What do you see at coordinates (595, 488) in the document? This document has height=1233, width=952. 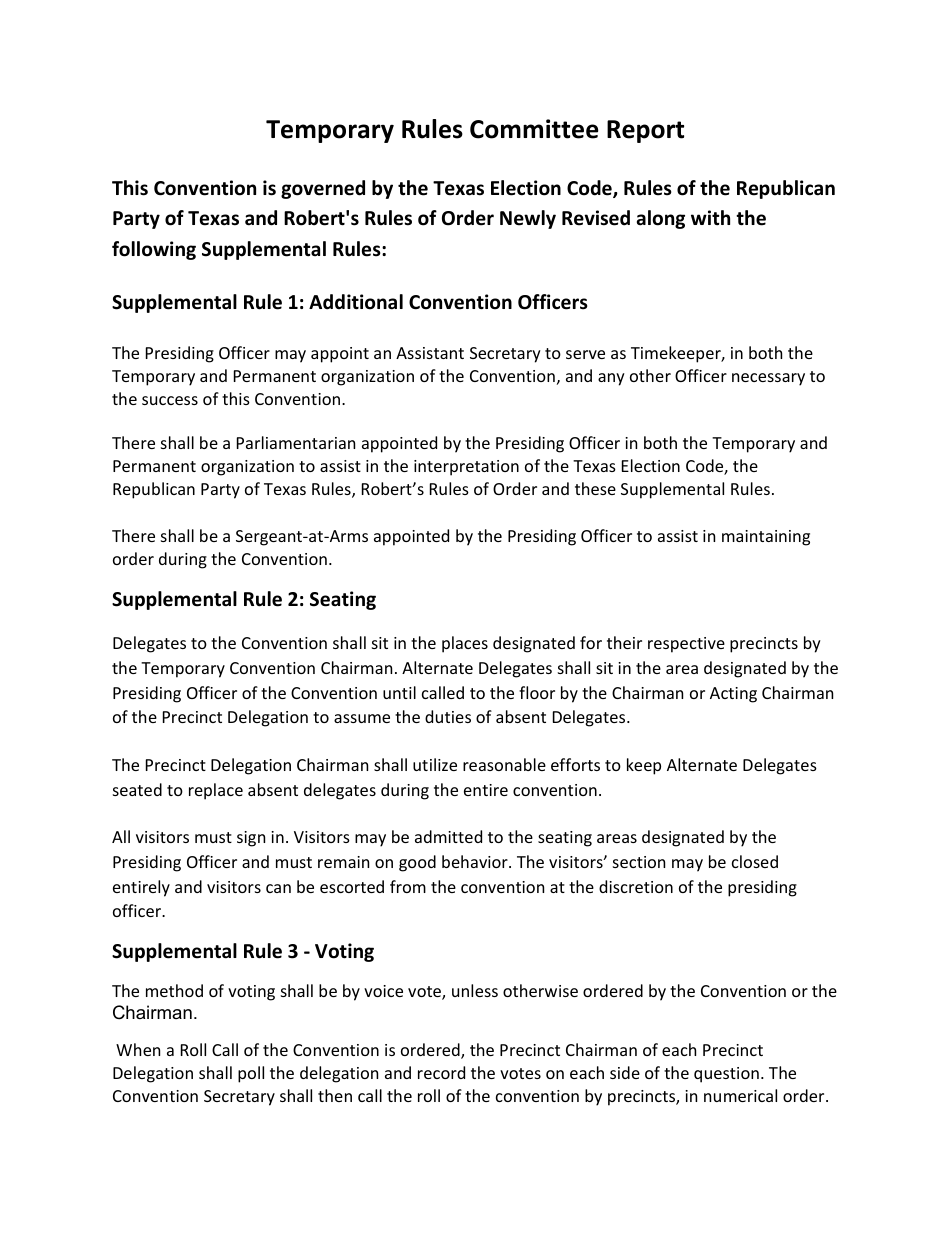 I see `these` at bounding box center [595, 488].
